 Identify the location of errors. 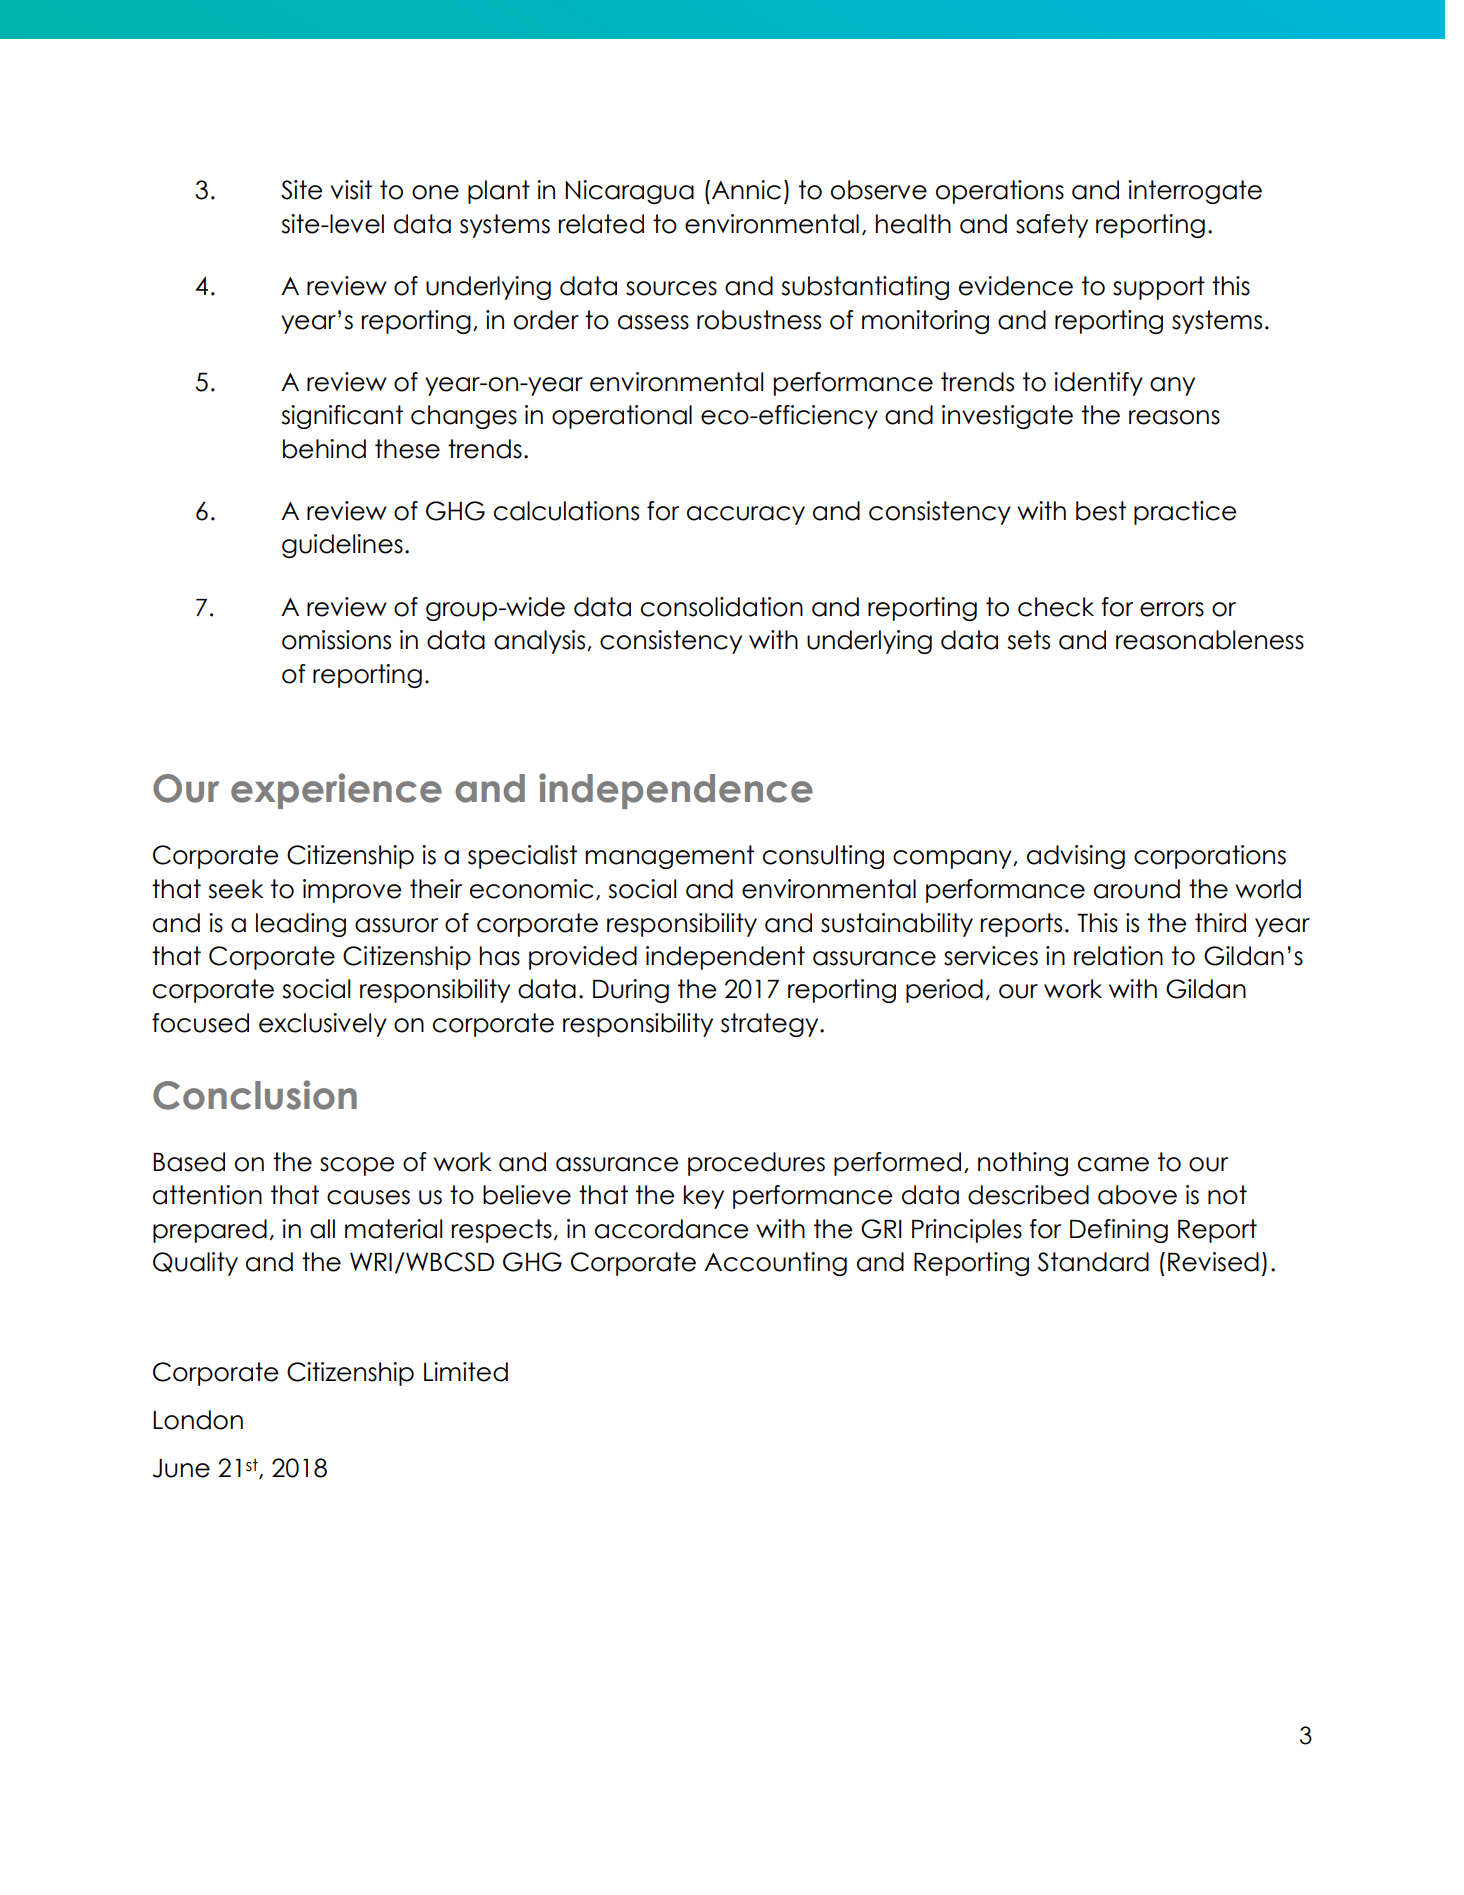
(1172, 609).
